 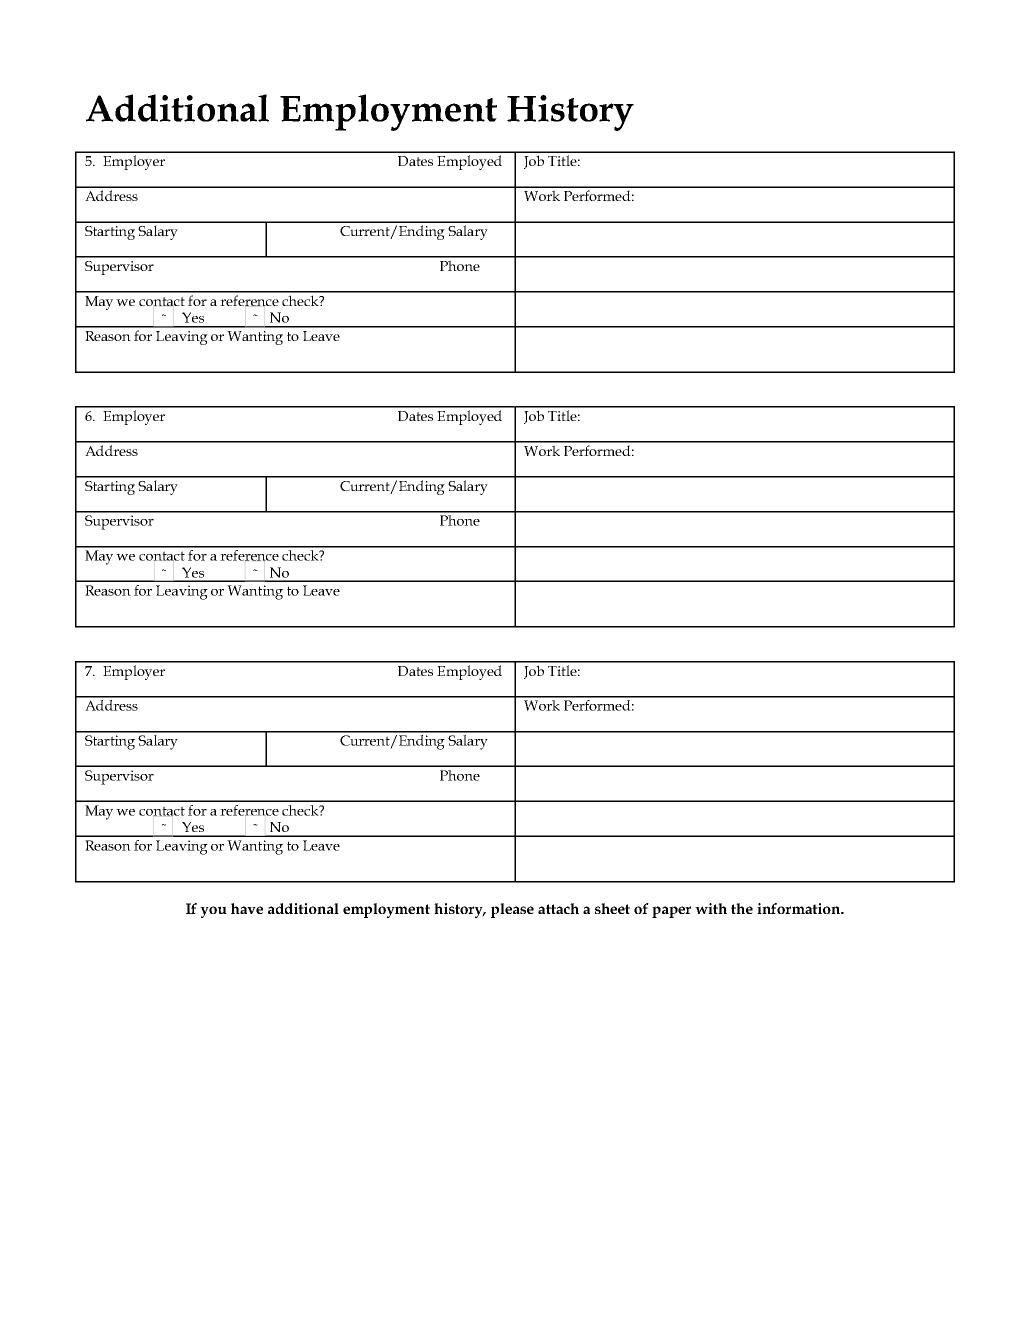 What do you see at coordinates (558, 908) in the screenshot?
I see `attach` at bounding box center [558, 908].
